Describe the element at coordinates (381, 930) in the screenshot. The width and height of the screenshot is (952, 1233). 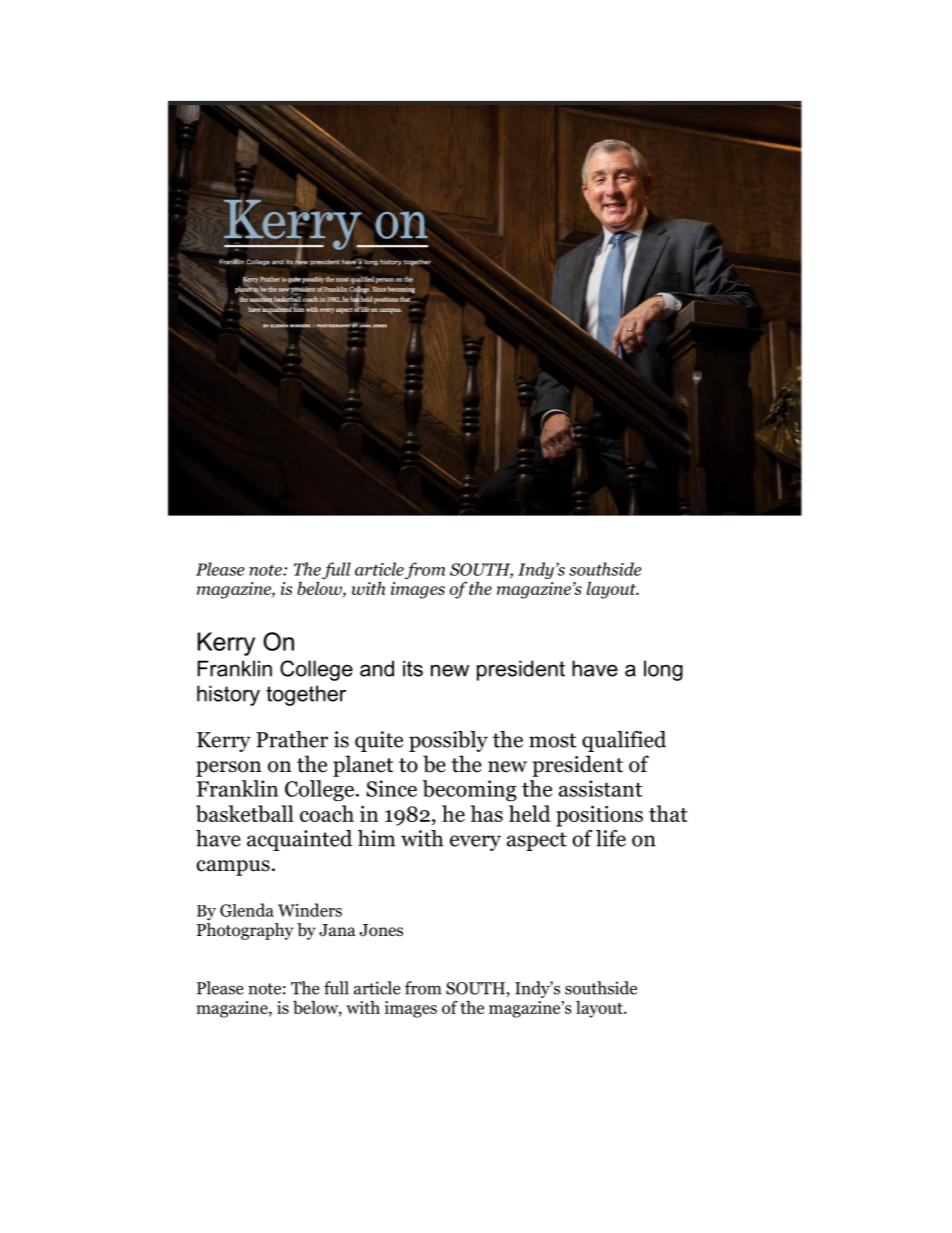
I see `Jones` at that location.
